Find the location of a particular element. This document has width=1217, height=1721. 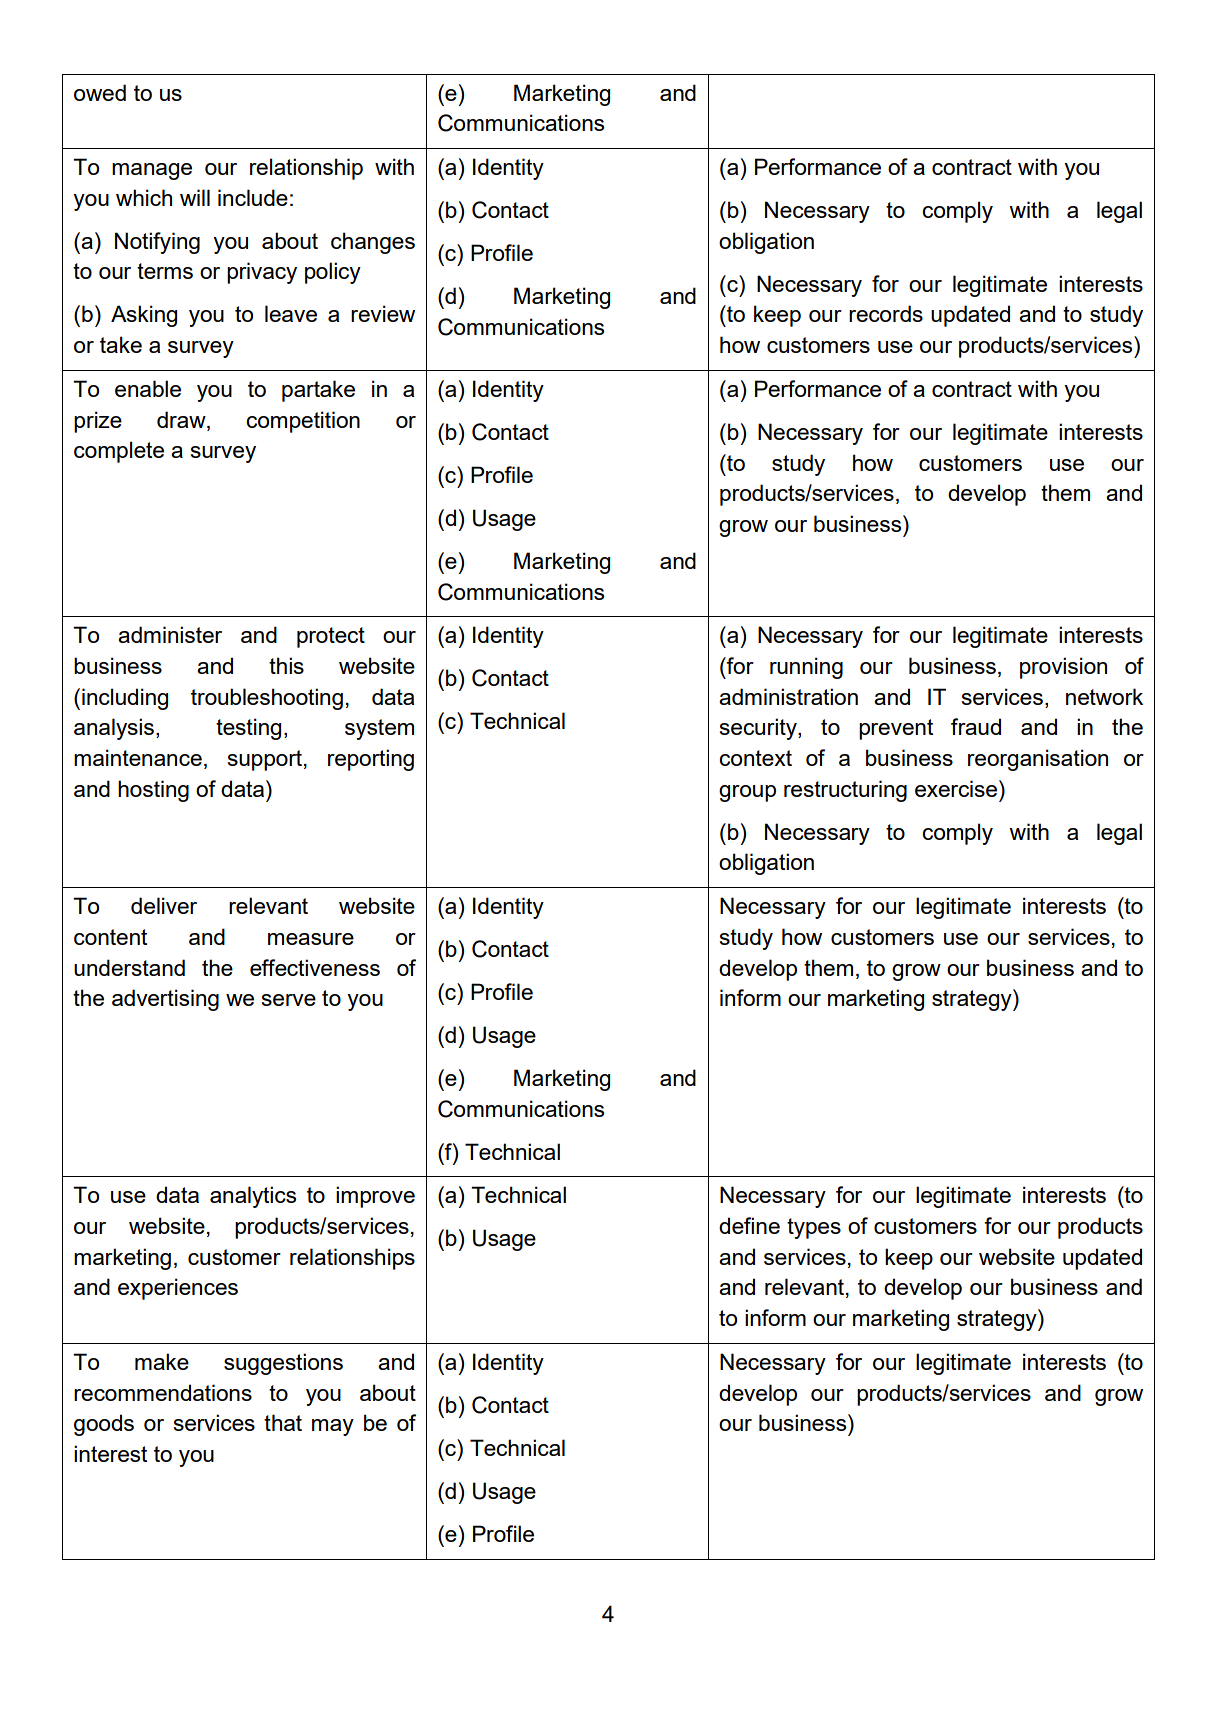

changes is located at coordinates (373, 243).
